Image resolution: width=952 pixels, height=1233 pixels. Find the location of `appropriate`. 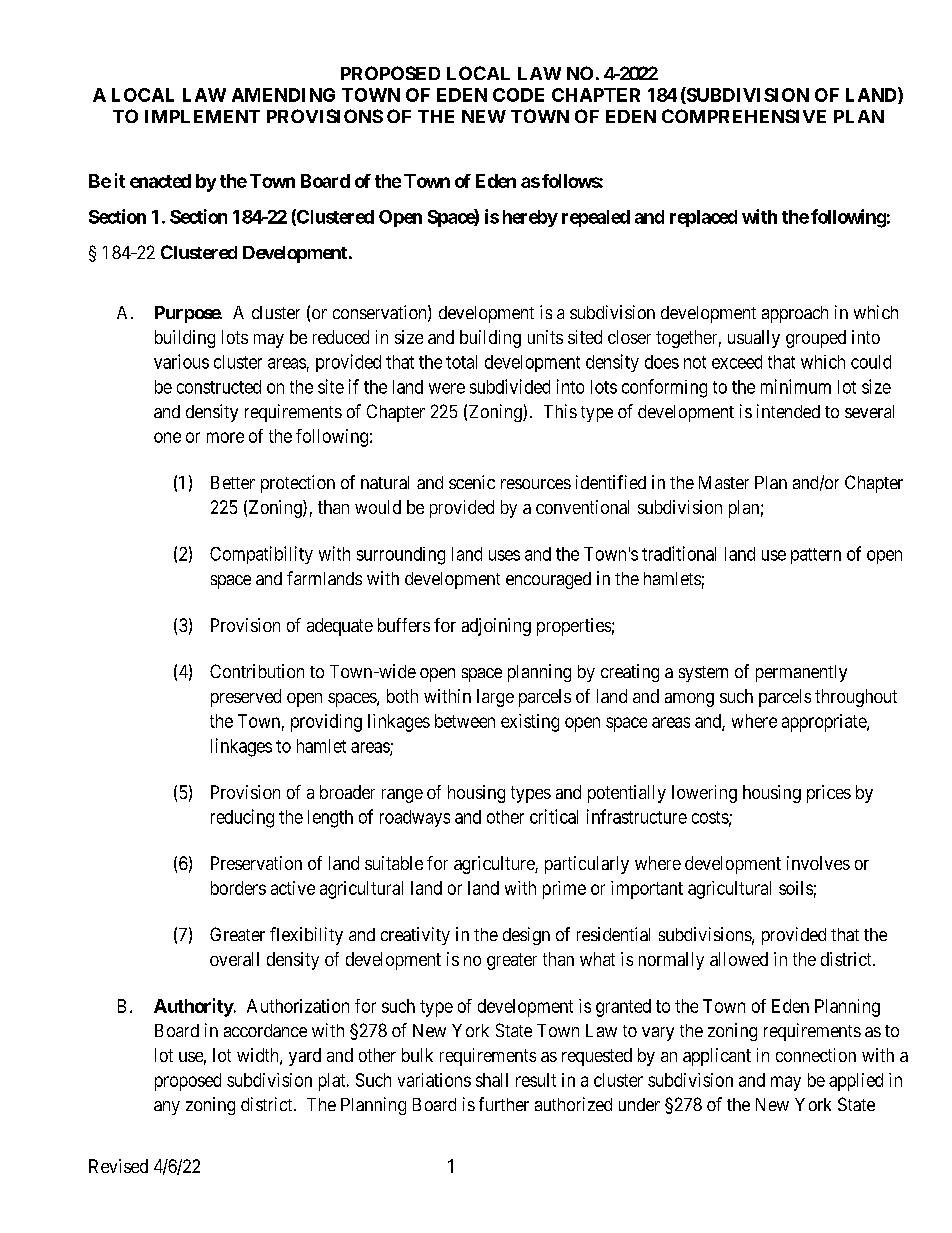

appropriate is located at coordinates (825, 723).
